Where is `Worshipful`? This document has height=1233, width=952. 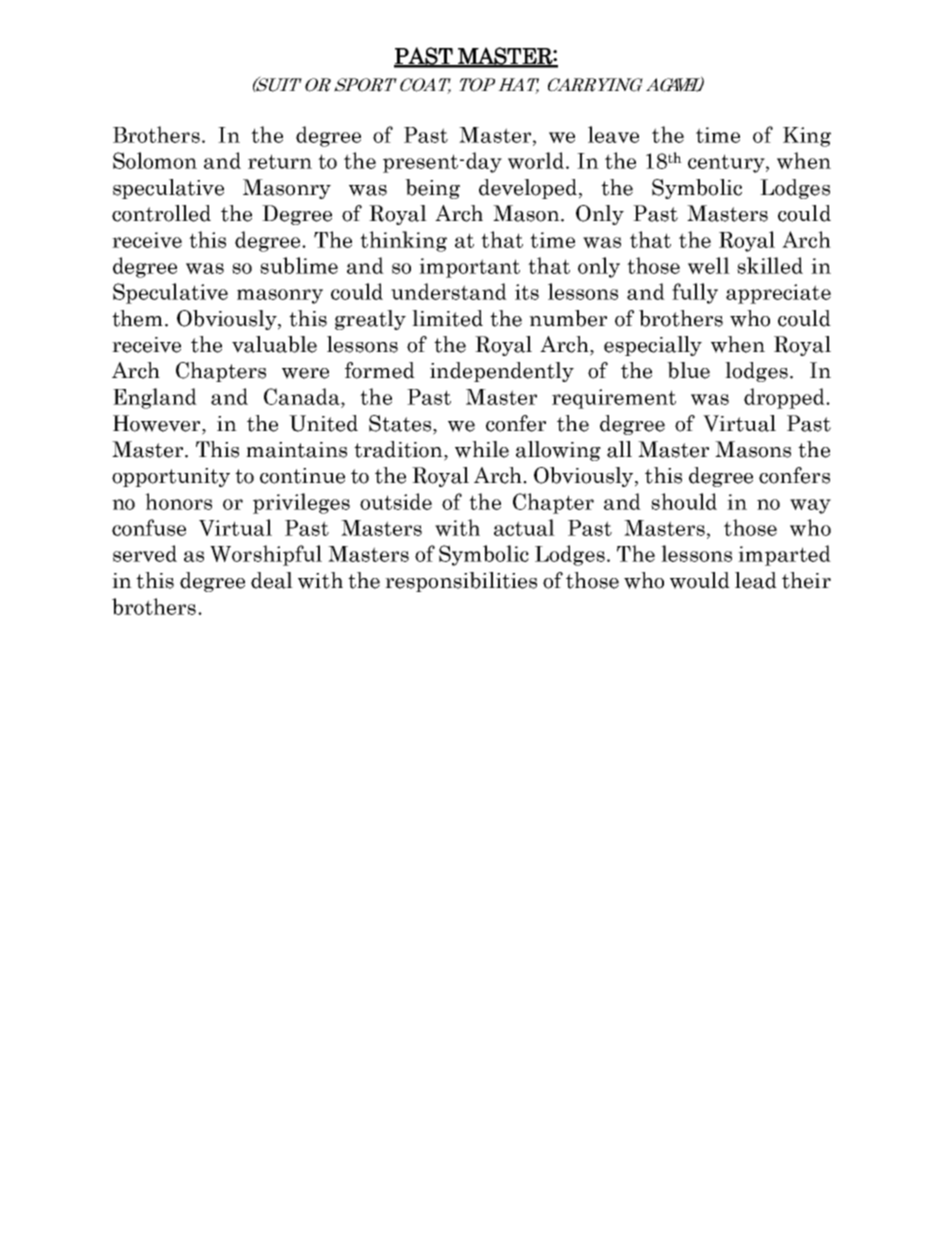
Worshipful is located at coordinates (266, 555).
